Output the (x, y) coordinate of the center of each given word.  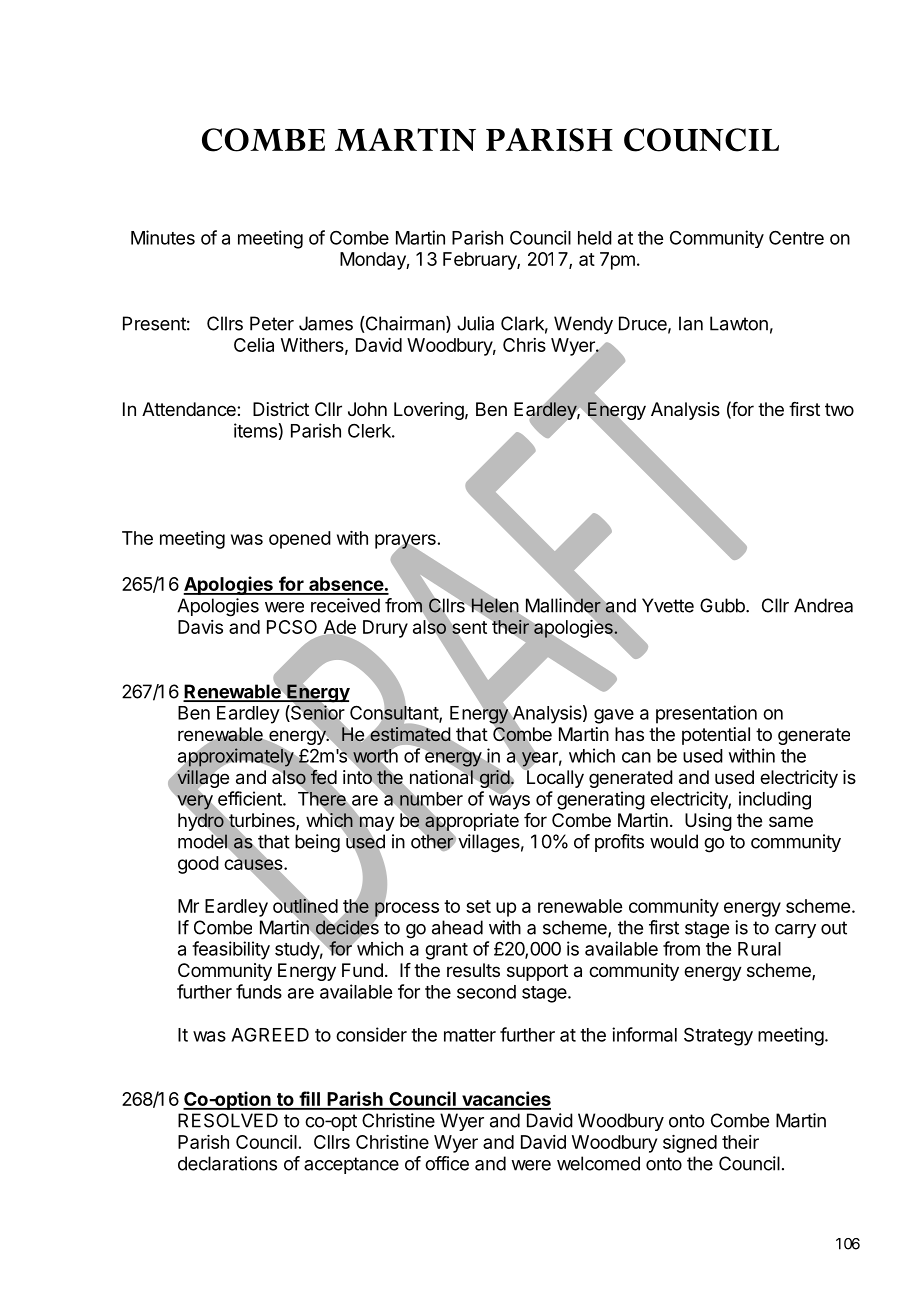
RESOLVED (228, 1120)
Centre (796, 237)
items (255, 430)
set (478, 906)
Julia (475, 323)
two (839, 409)
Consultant (395, 712)
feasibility (231, 950)
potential (716, 736)
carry (795, 931)
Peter (272, 323)
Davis (200, 627)
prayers (405, 542)
